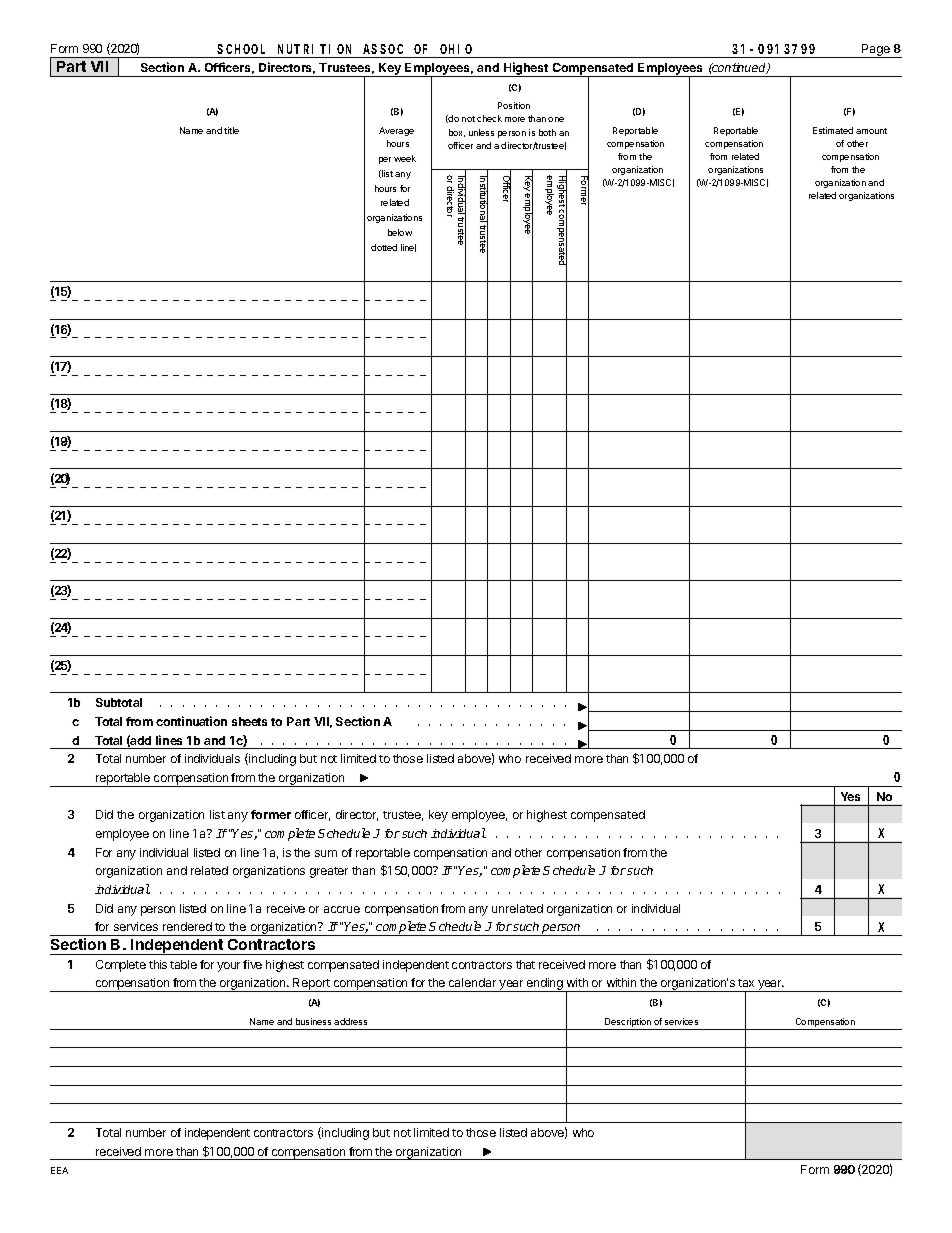 Image resolution: width=952 pixels, height=1233 pixels. What do you see at coordinates (400, 232) in the screenshot?
I see `below` at bounding box center [400, 232].
